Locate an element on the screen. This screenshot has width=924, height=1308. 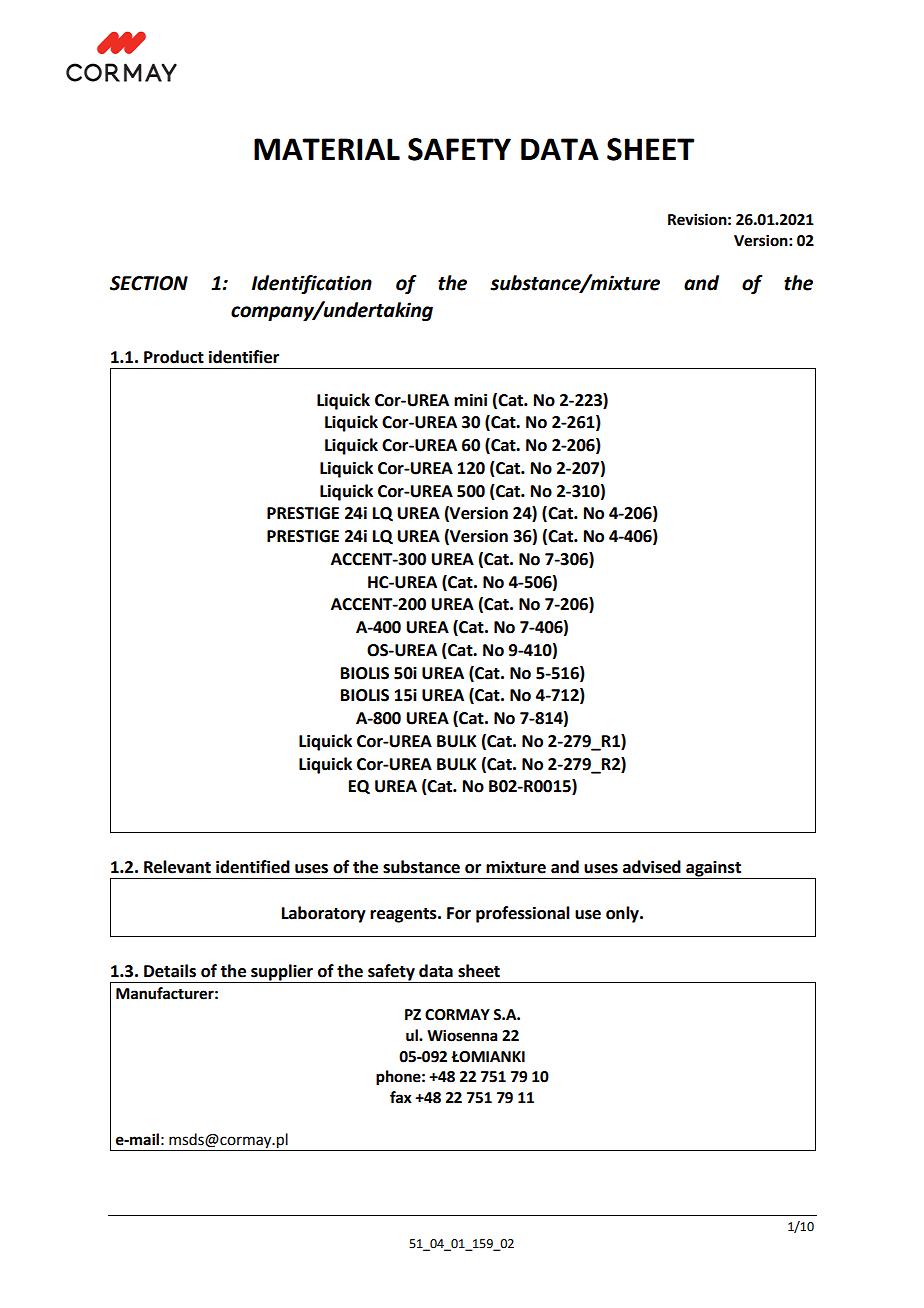
mini is located at coordinates (470, 399).
